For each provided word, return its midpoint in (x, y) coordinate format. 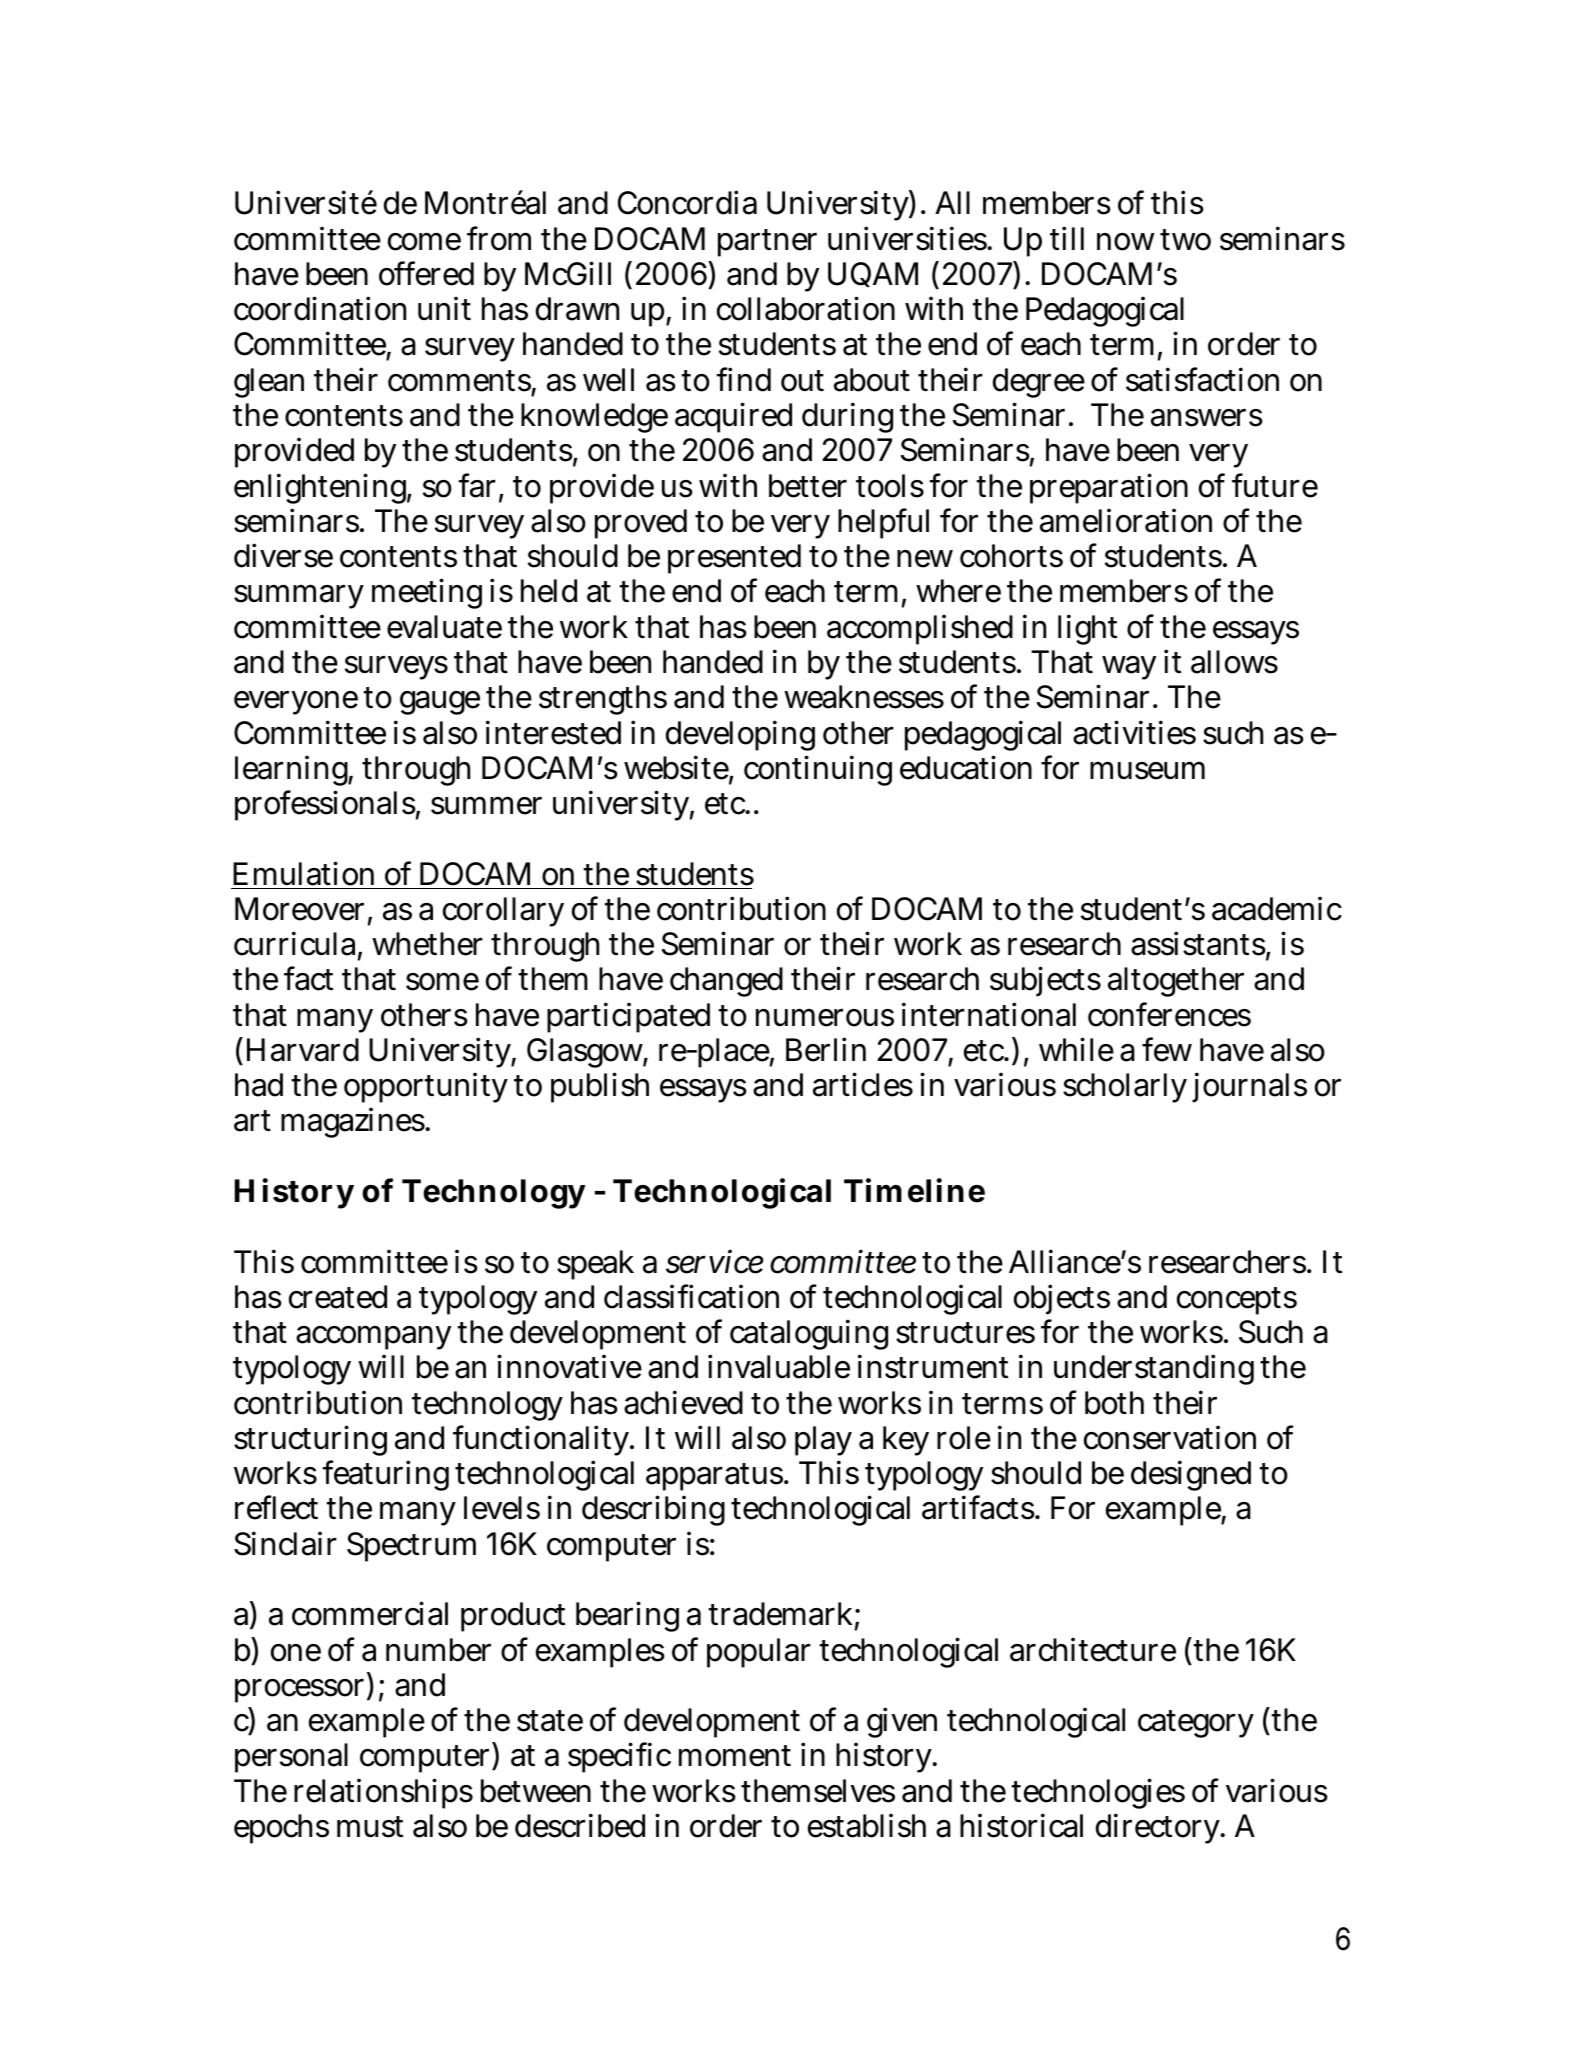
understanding (1154, 1369)
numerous (825, 1017)
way (1129, 668)
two (1185, 240)
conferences (1169, 1014)
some (442, 982)
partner (767, 243)
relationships (383, 1793)
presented (734, 559)
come (424, 241)
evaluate (444, 627)
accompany (373, 1338)
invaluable (779, 1366)
